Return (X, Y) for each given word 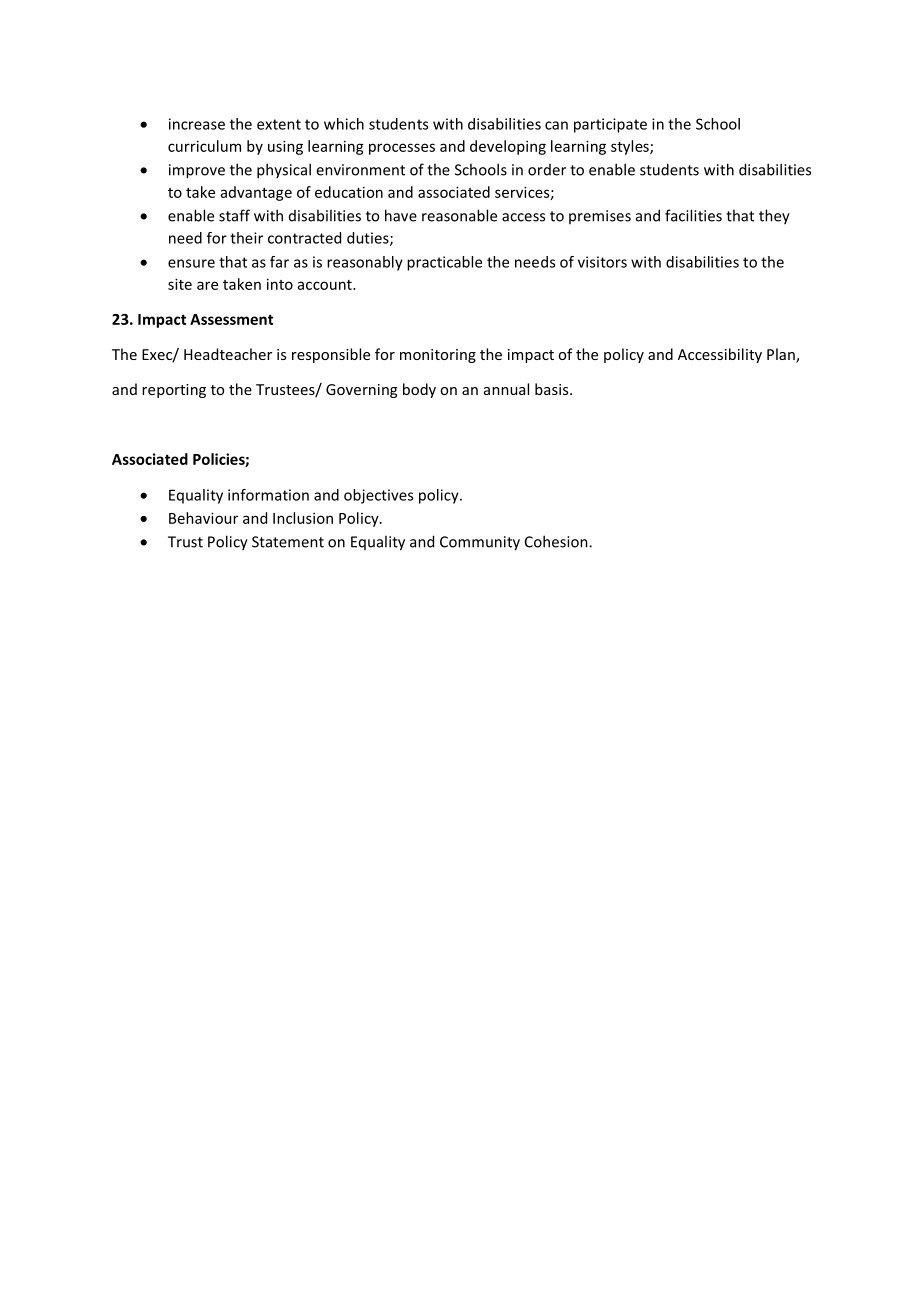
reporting (174, 391)
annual (506, 389)
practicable (444, 263)
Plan (782, 355)
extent (279, 124)
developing (508, 147)
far (279, 262)
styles (631, 147)
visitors (602, 262)
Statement (288, 542)
